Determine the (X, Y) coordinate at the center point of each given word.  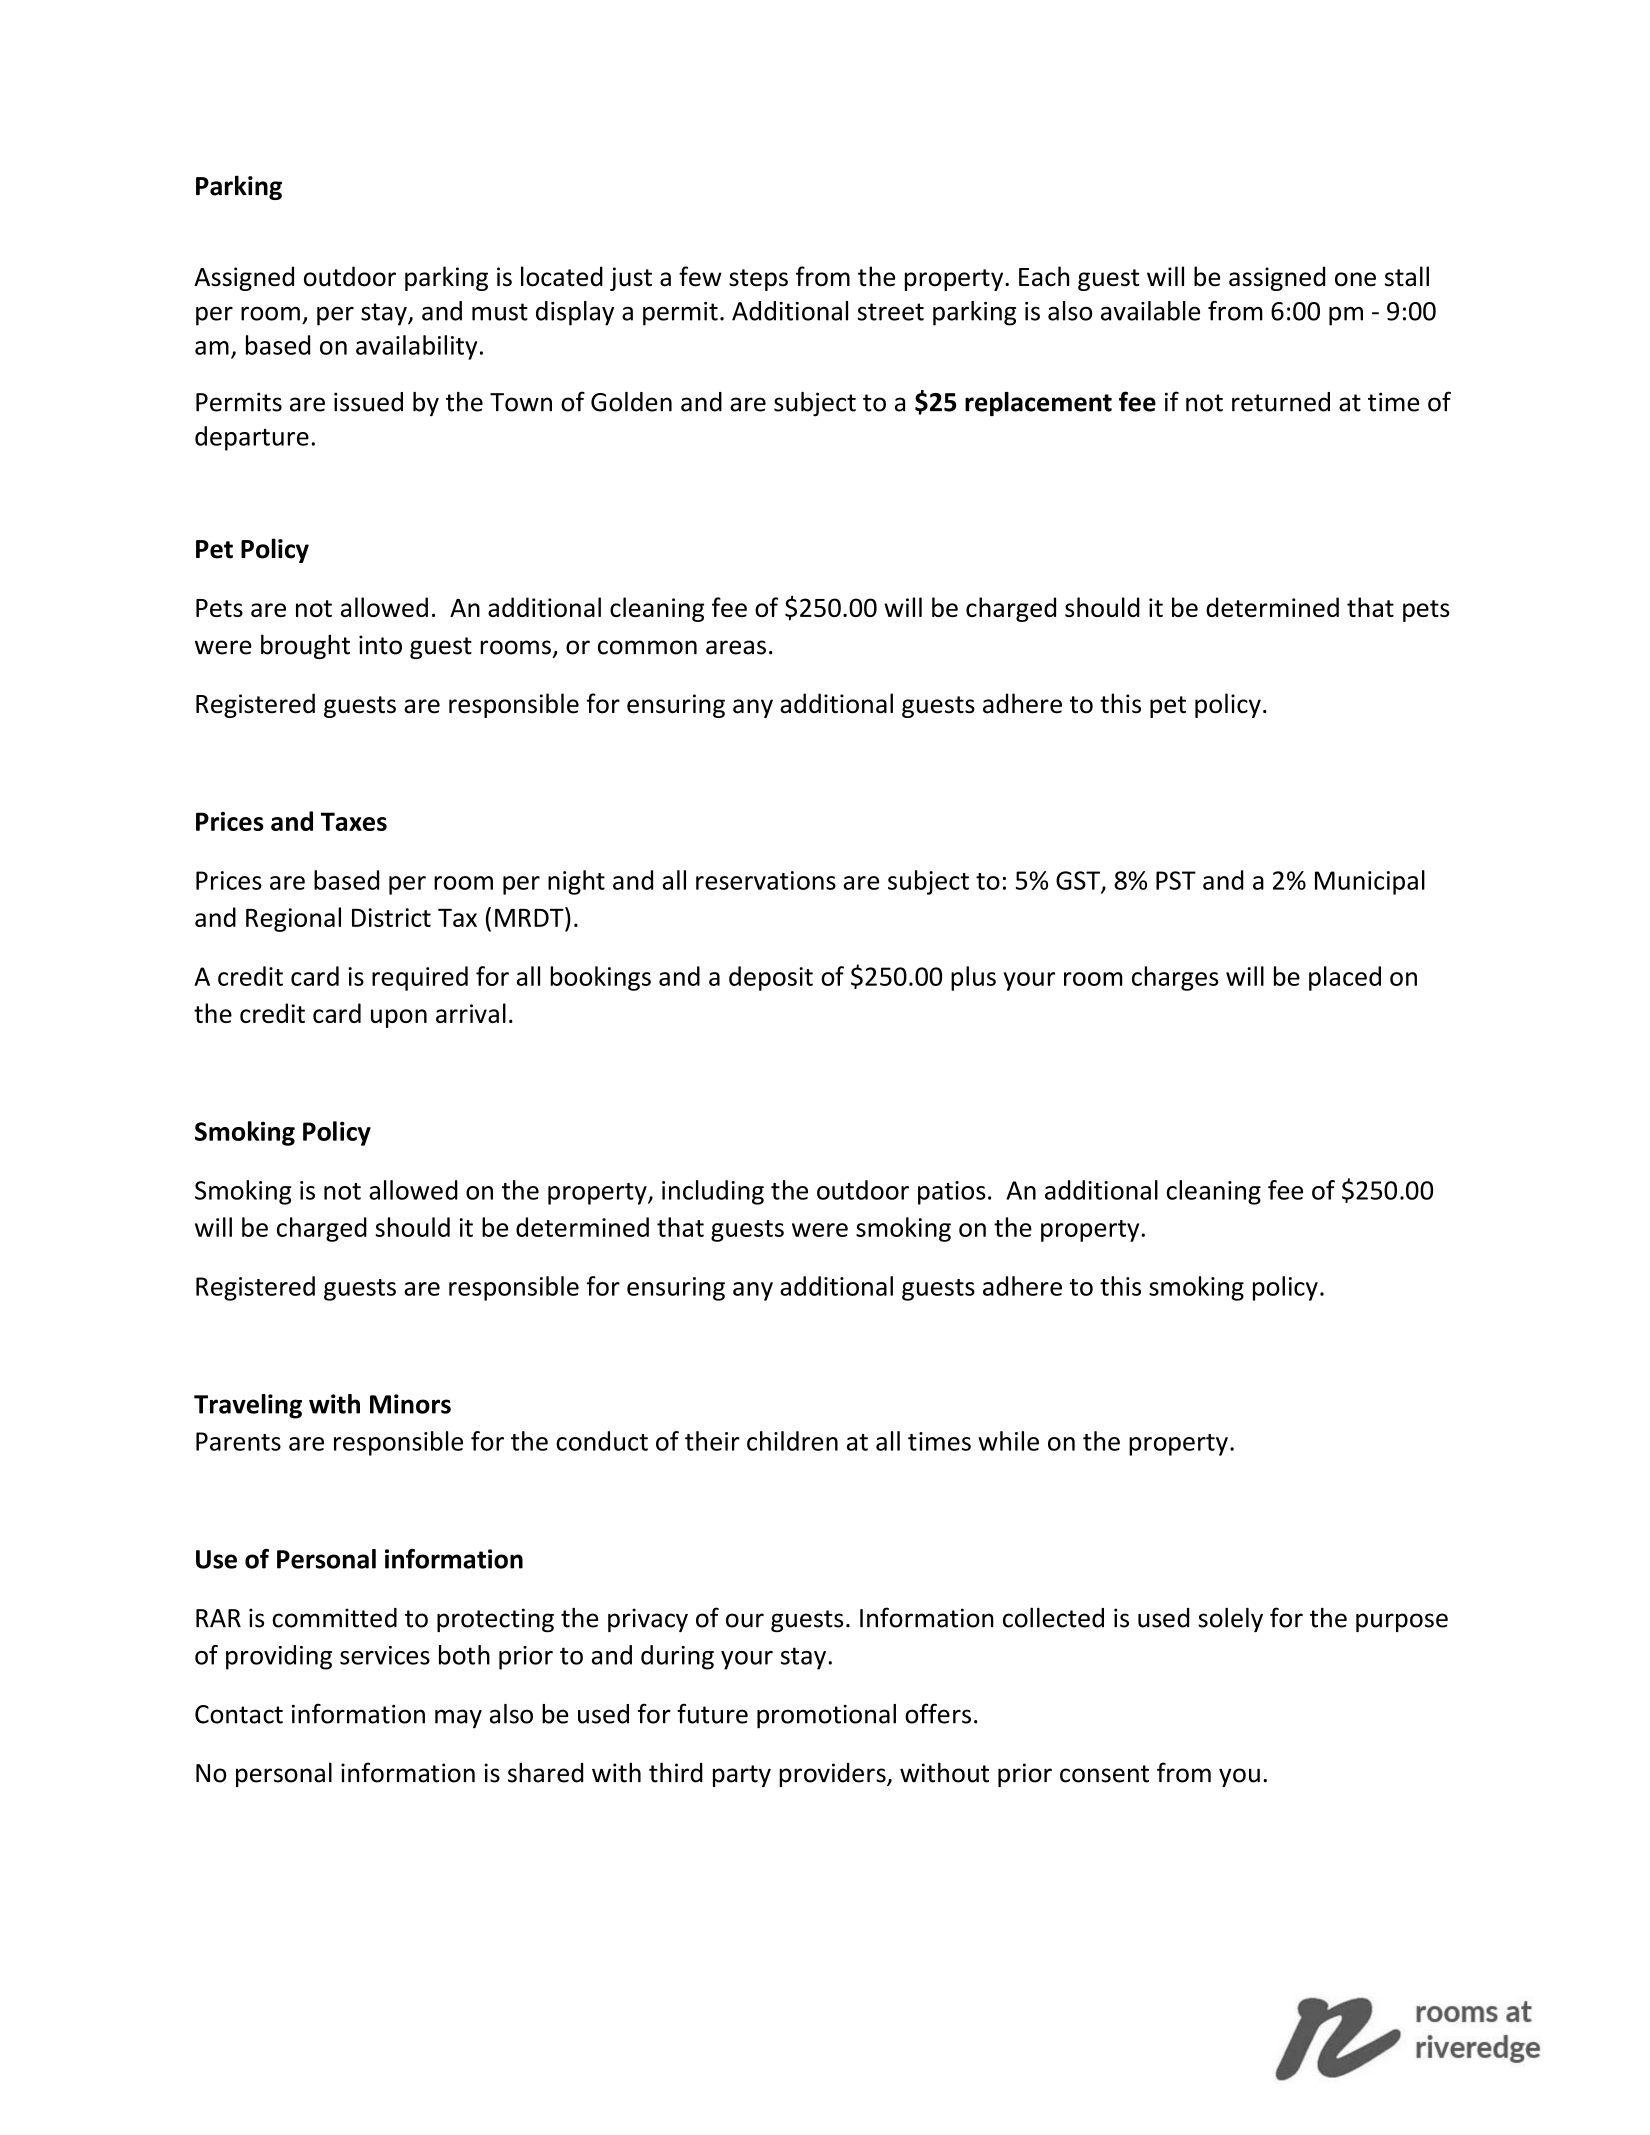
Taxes (354, 821)
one (1355, 279)
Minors (410, 1404)
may (458, 1719)
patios (952, 1193)
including (713, 1192)
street (890, 312)
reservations (766, 880)
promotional (826, 1716)
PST (1176, 880)
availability (416, 347)
